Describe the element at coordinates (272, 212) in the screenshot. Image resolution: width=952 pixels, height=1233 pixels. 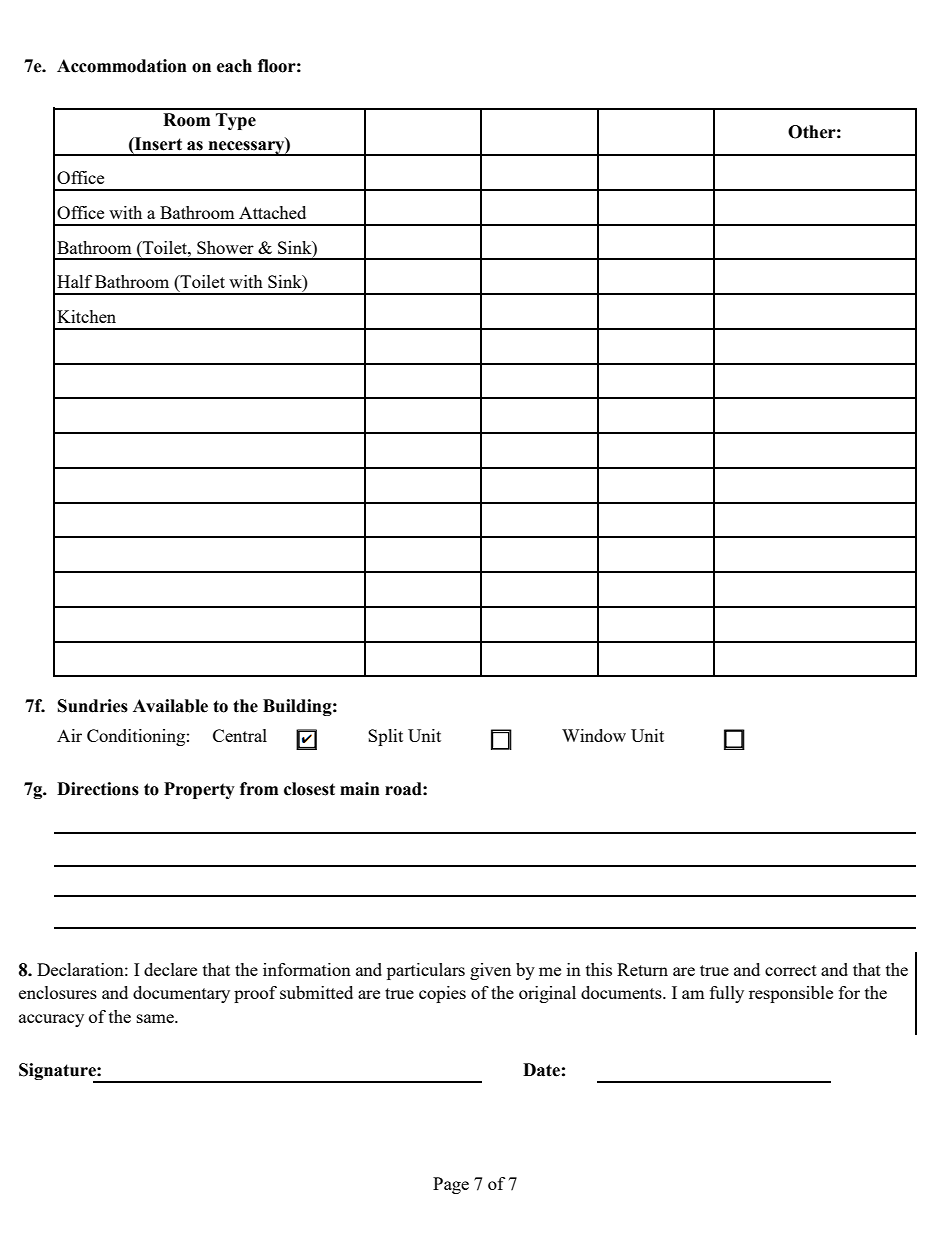
I see `Attached` at that location.
